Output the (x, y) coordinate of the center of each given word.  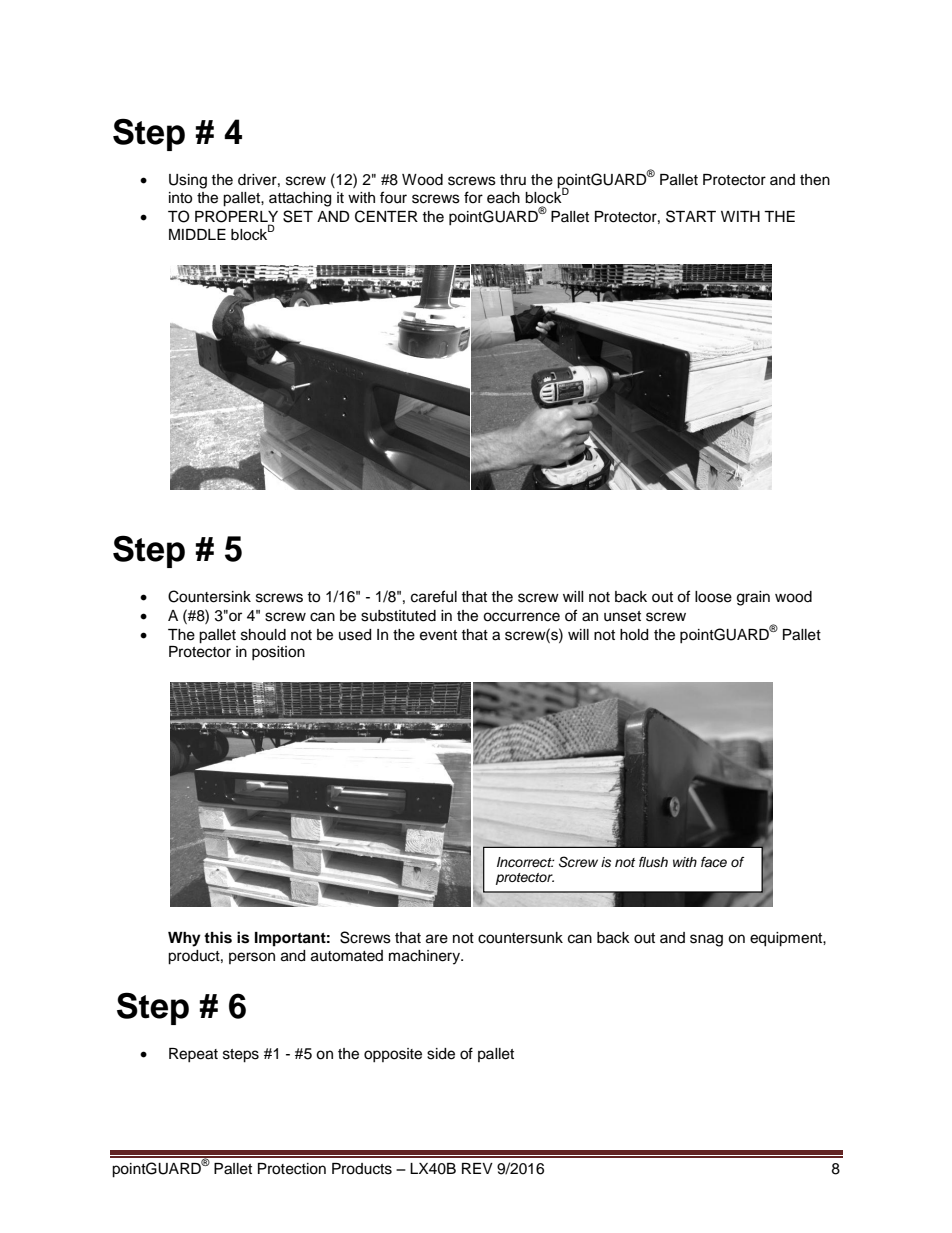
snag (706, 940)
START (691, 216)
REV (477, 1168)
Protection (292, 1169)
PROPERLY (236, 217)
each (503, 198)
